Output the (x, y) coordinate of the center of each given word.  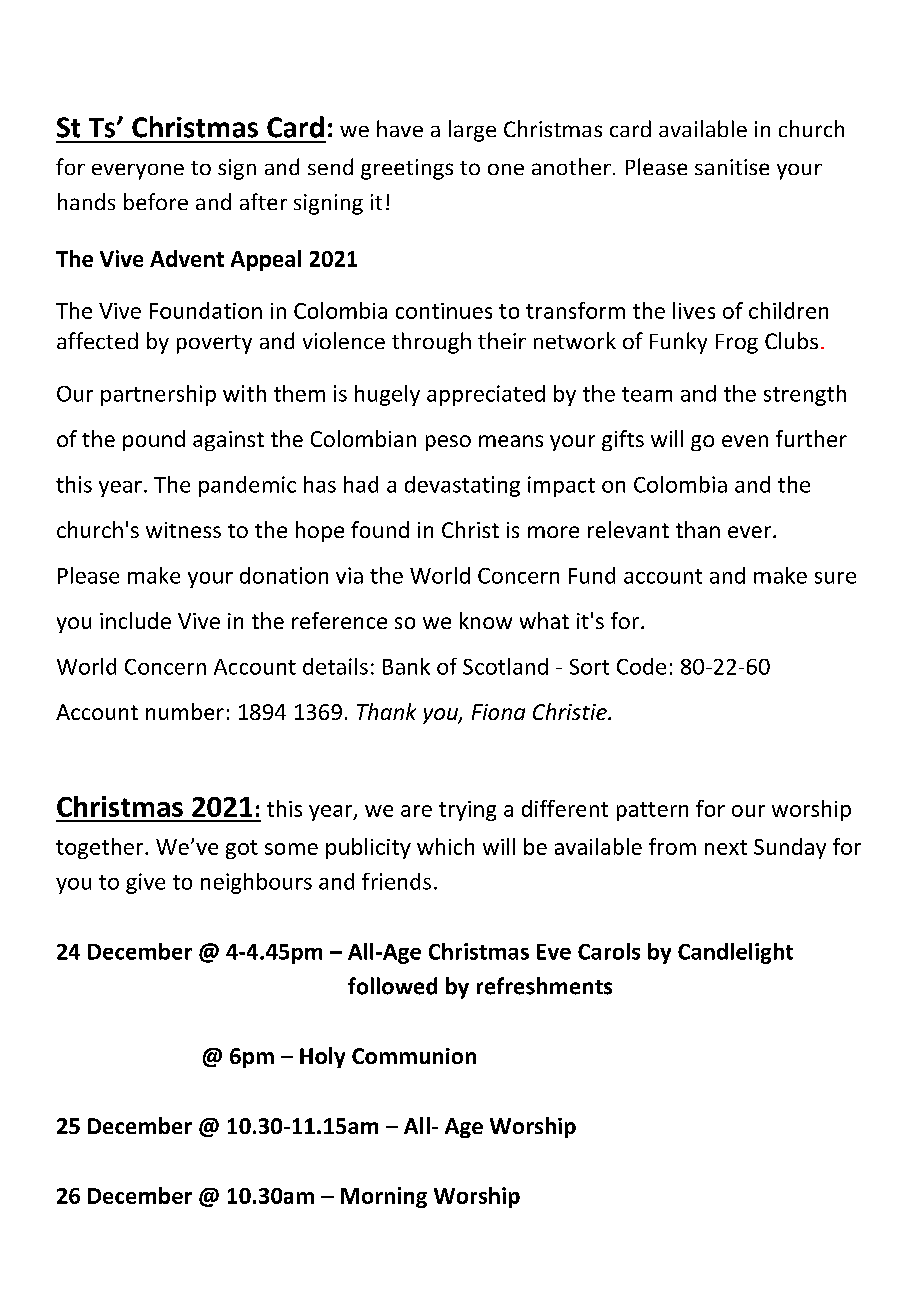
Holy (322, 1057)
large (472, 131)
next (726, 847)
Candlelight (735, 953)
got (242, 849)
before (156, 201)
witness (183, 530)
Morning (384, 1197)
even (745, 441)
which (445, 846)
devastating (462, 486)
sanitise (732, 167)
